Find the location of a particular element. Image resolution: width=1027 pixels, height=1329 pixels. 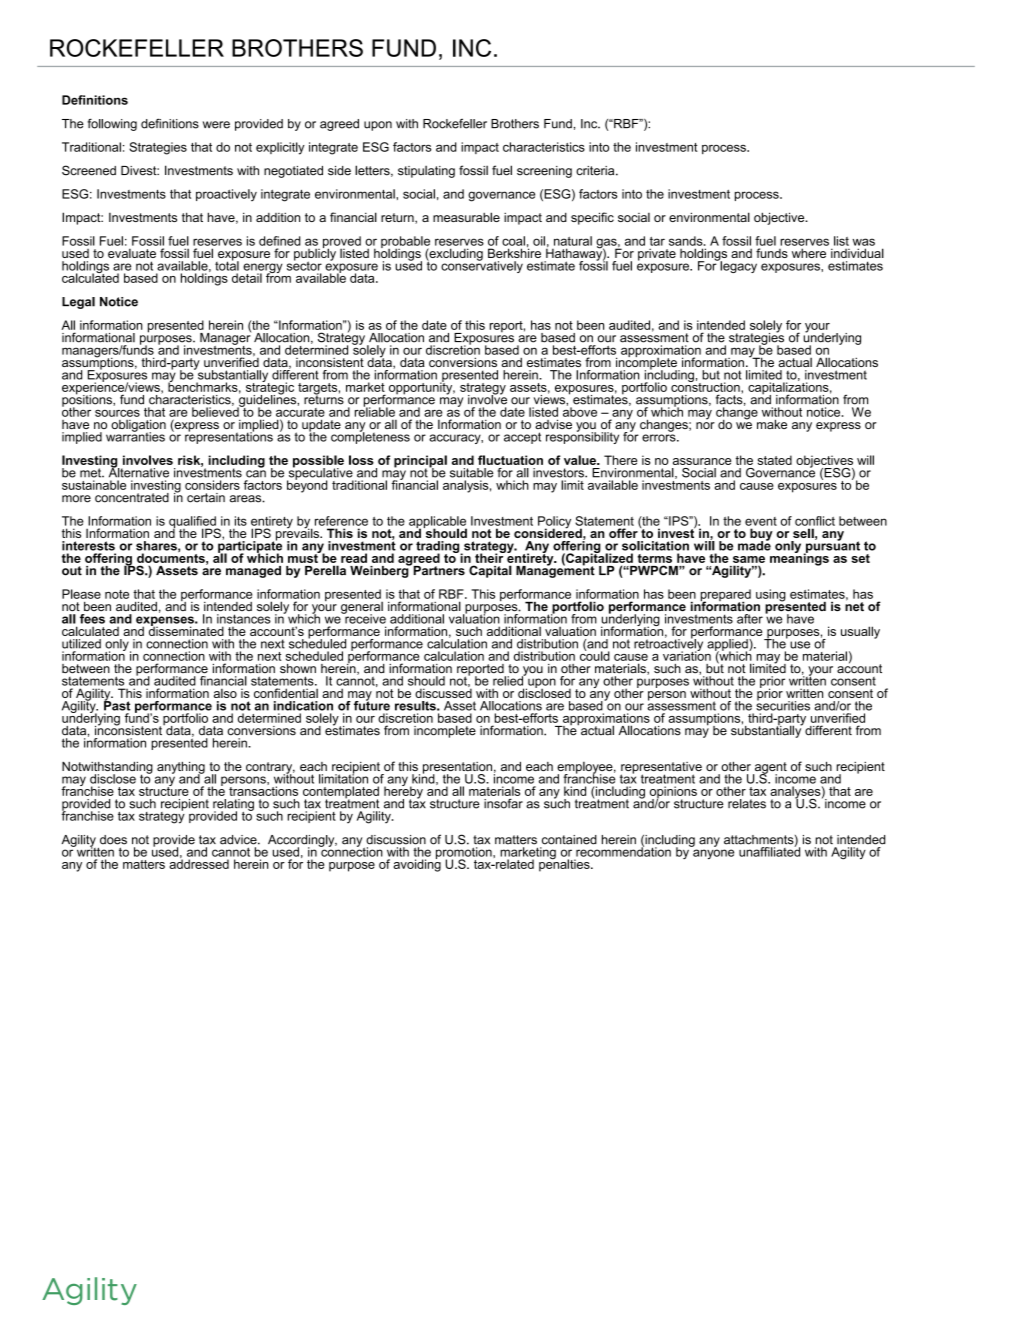

stipulating is located at coordinates (426, 172).
